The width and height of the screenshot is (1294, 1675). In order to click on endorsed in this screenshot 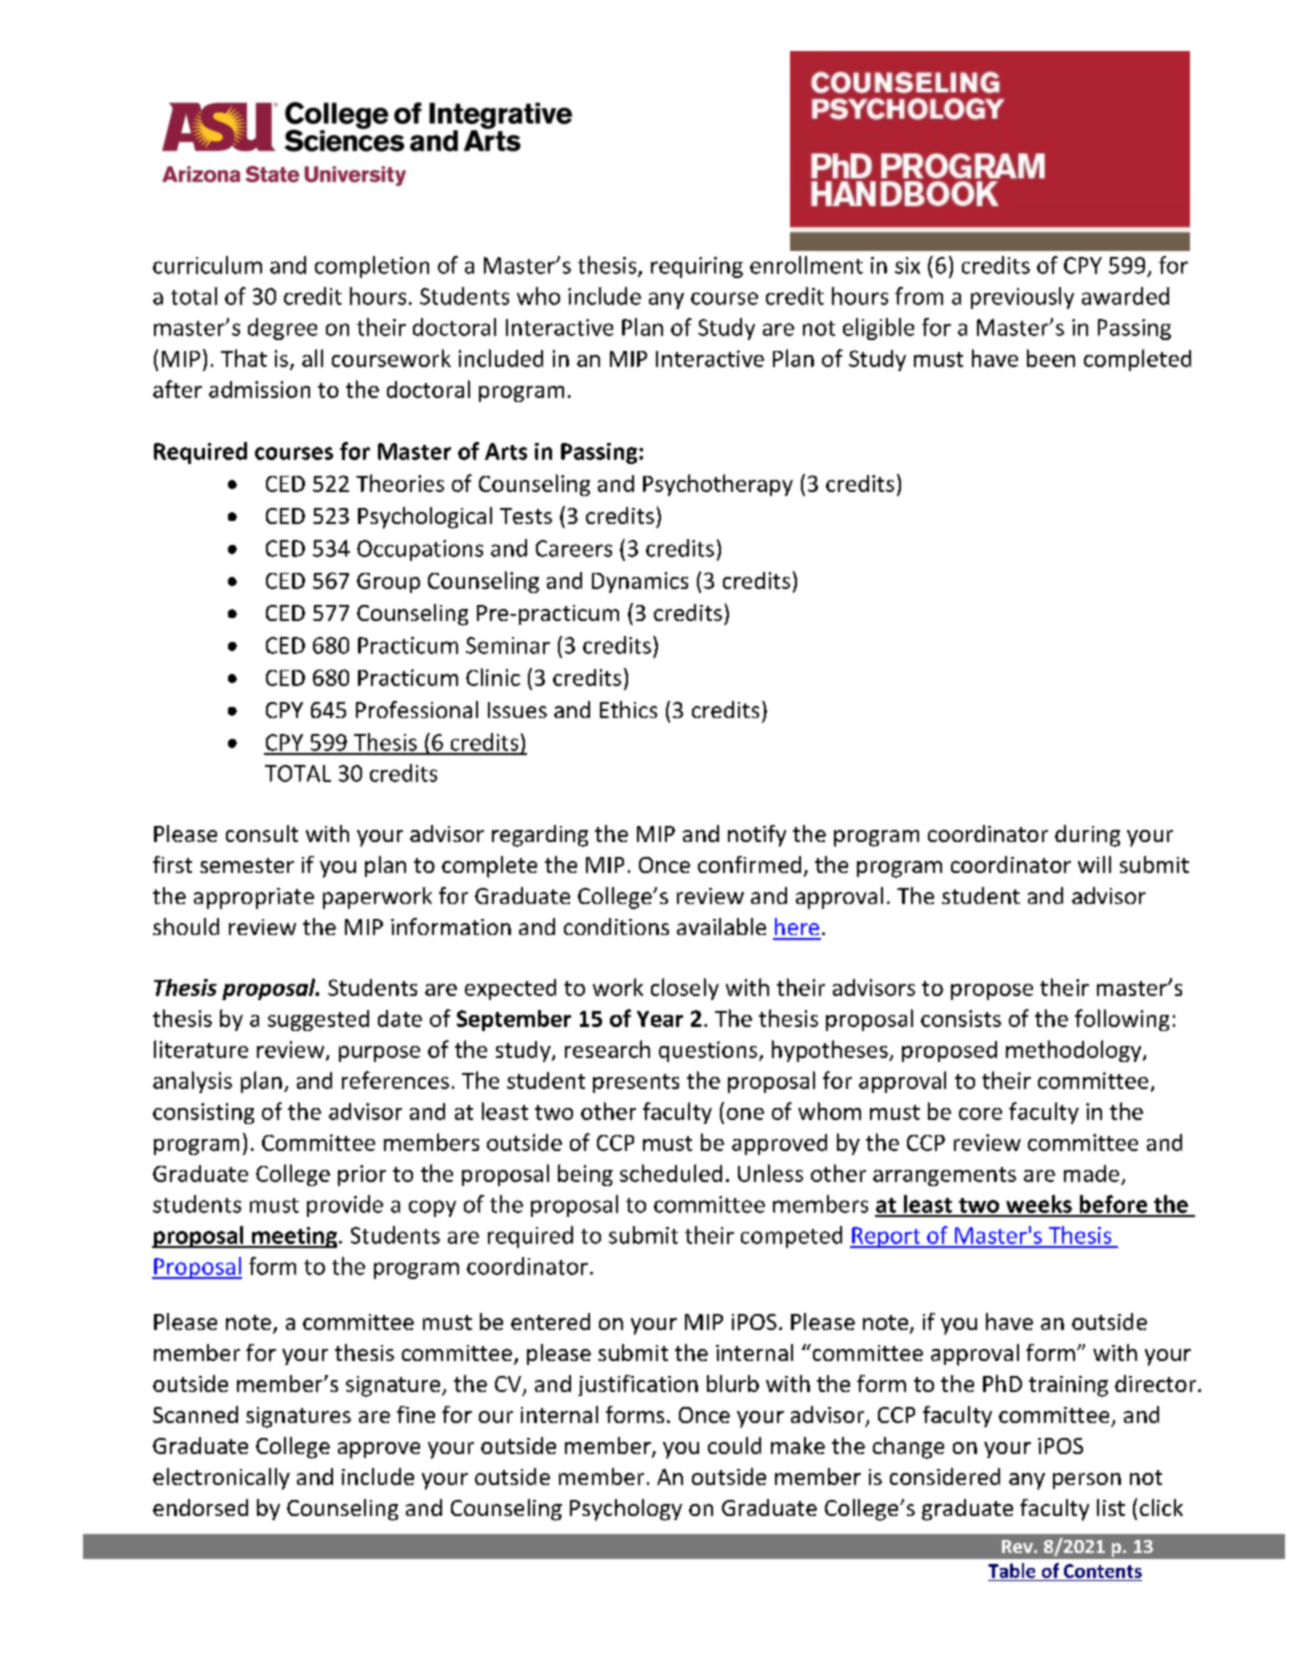, I will do `click(200, 1507)`.
